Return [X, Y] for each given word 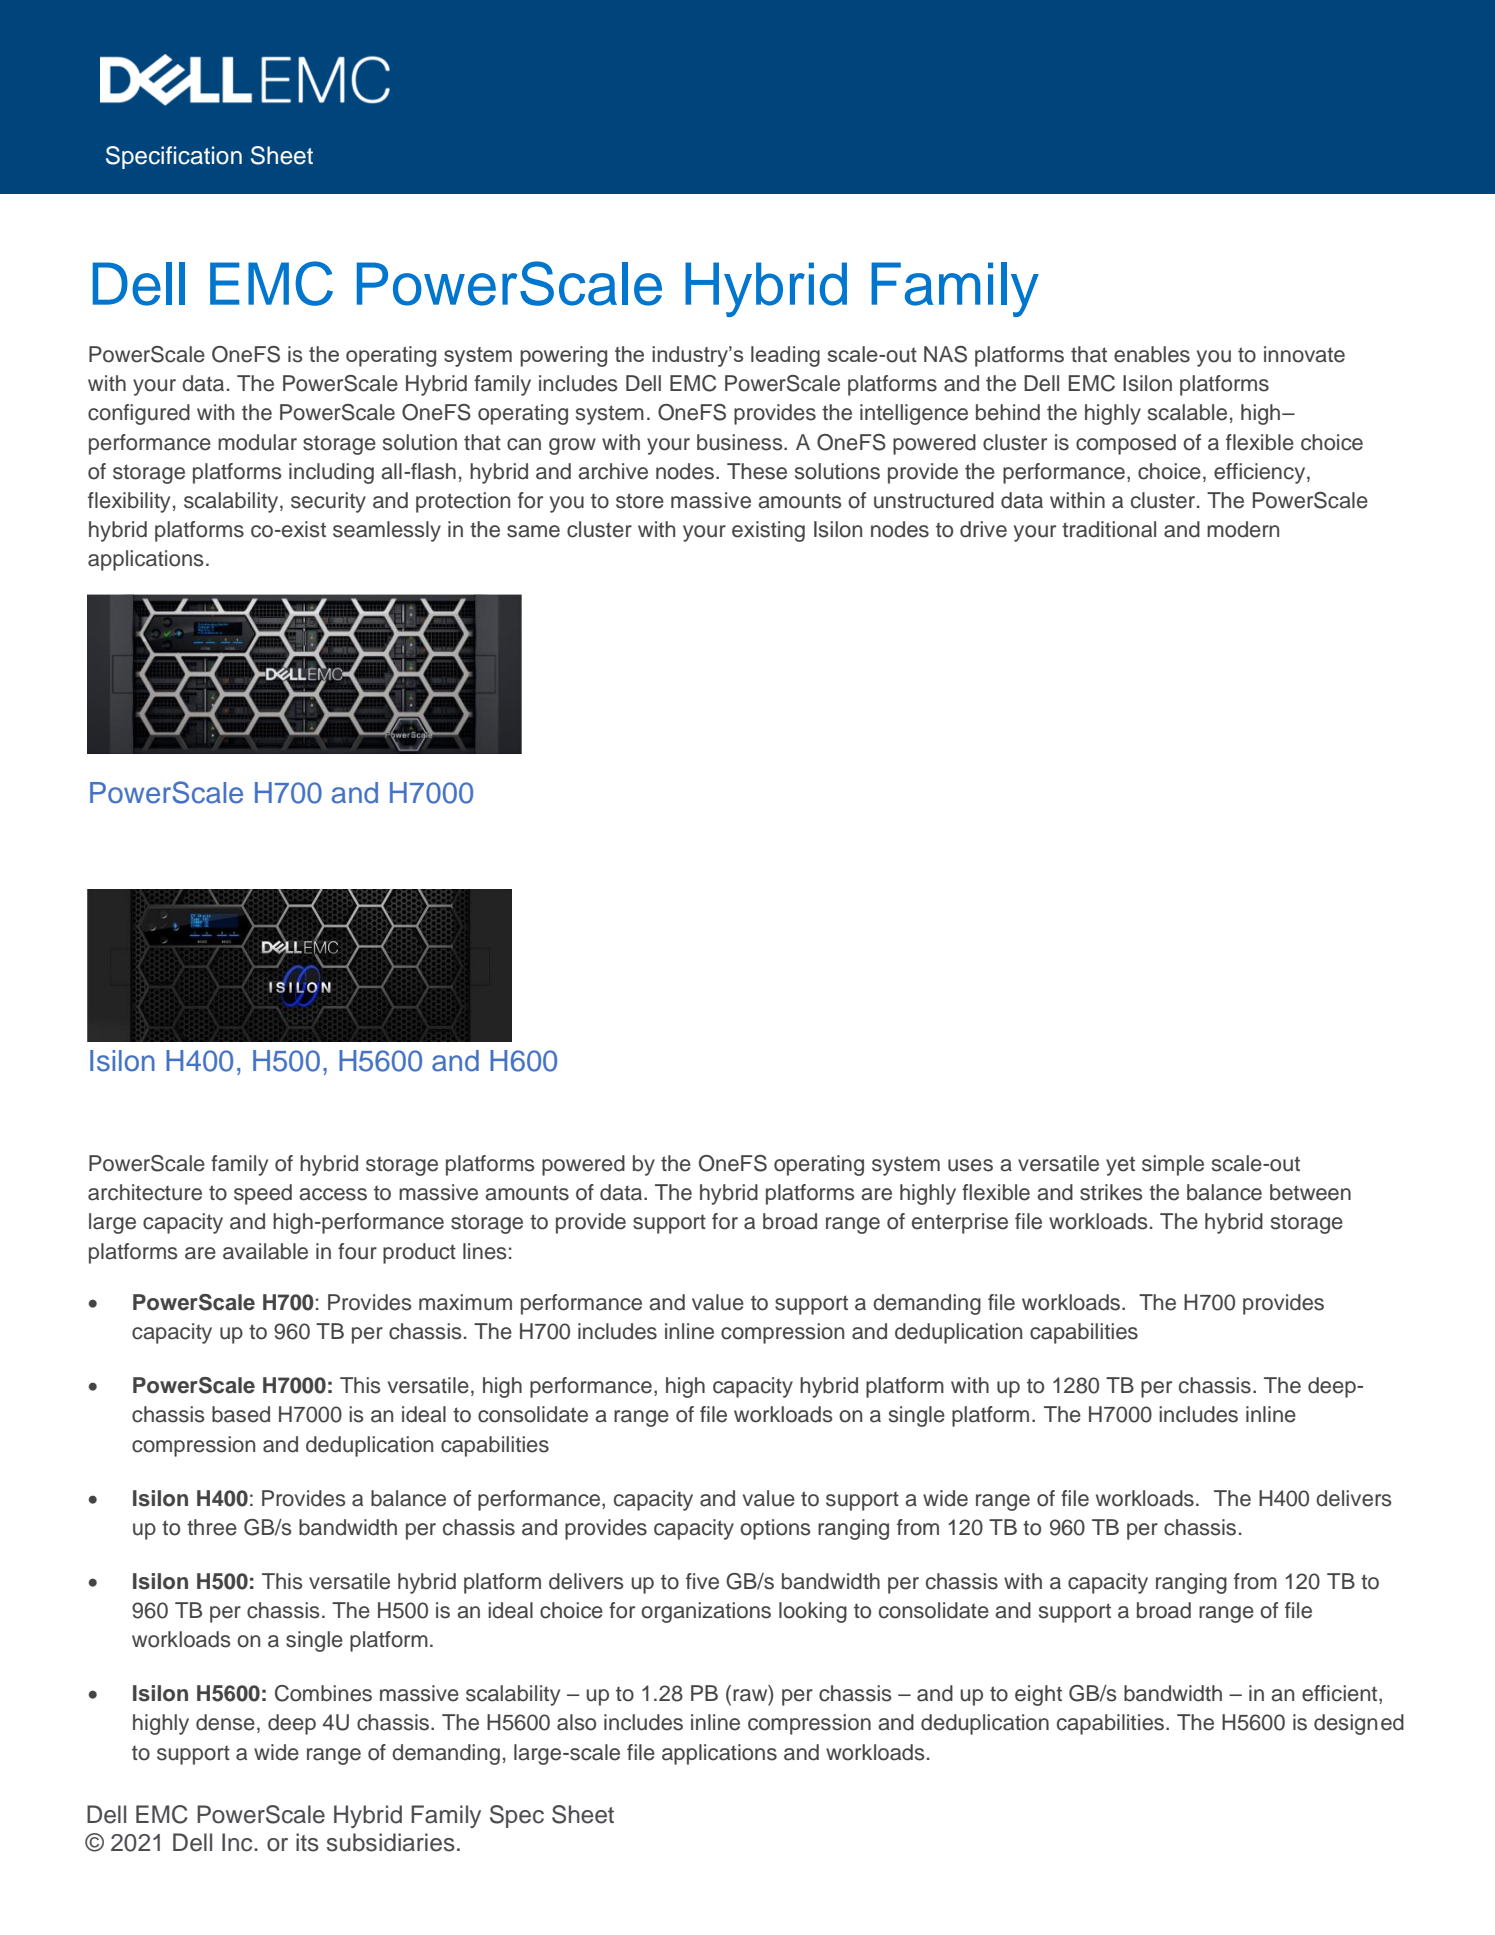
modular [257, 442]
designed [1359, 1724]
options [775, 1529]
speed [263, 1194]
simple [1173, 1165]
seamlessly [387, 531]
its [307, 1842]
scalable [1187, 412]
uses [970, 1165]
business [741, 442]
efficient [1341, 1694]
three [212, 1527]
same [533, 531]
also [576, 1722]
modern [1243, 529]
